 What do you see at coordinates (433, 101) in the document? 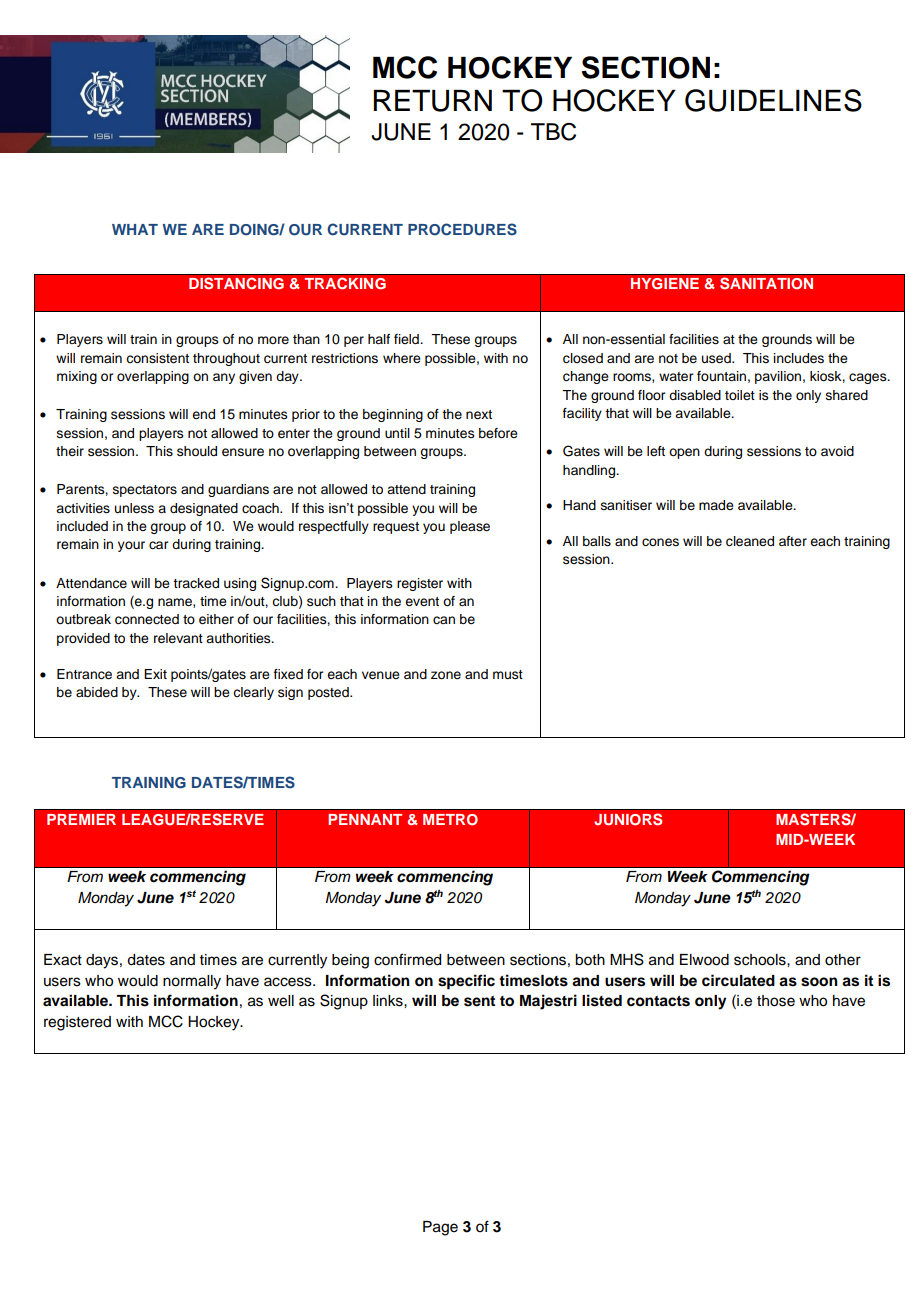
I see `RETURN` at bounding box center [433, 101].
